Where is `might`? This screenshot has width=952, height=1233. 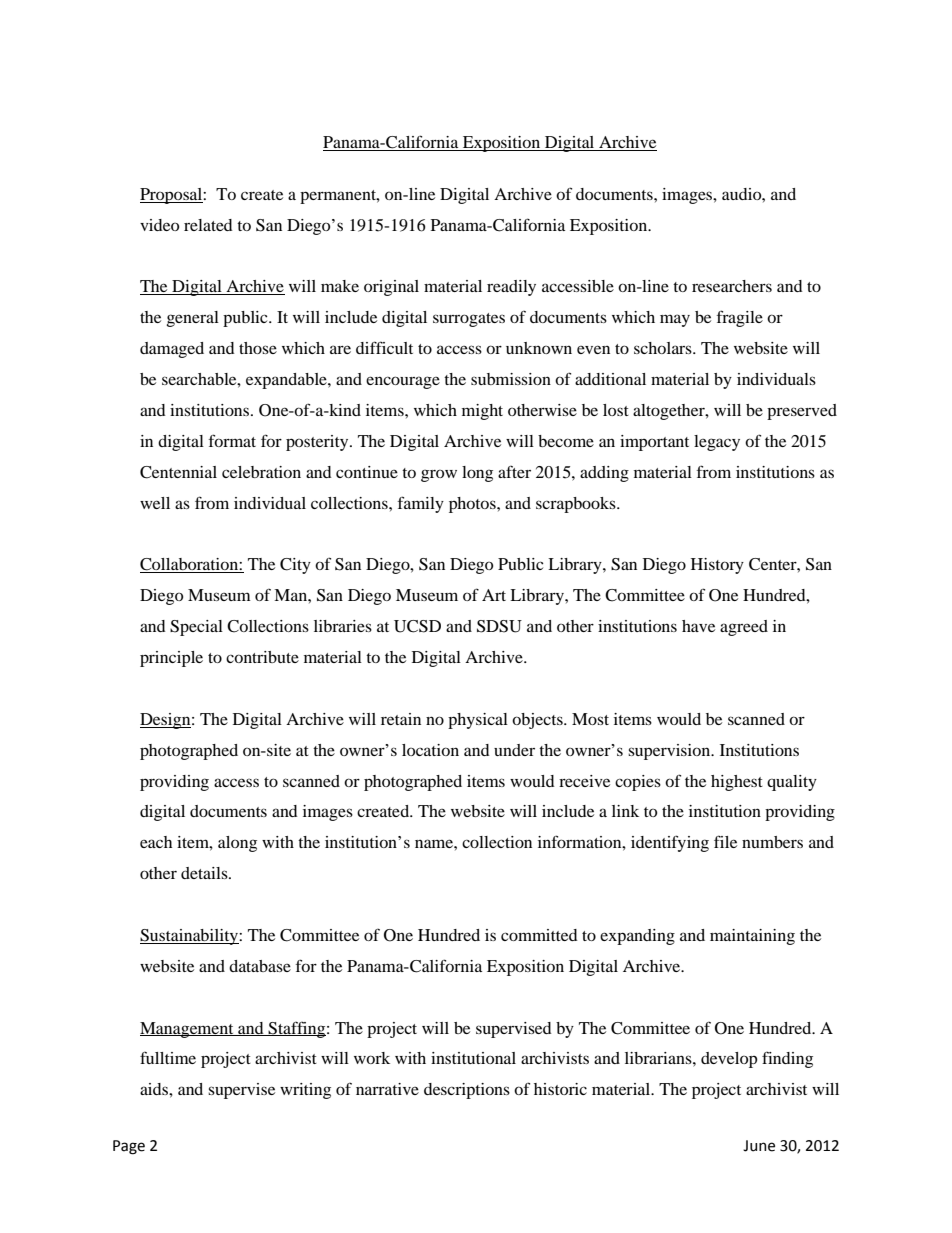
might is located at coordinates (482, 412).
